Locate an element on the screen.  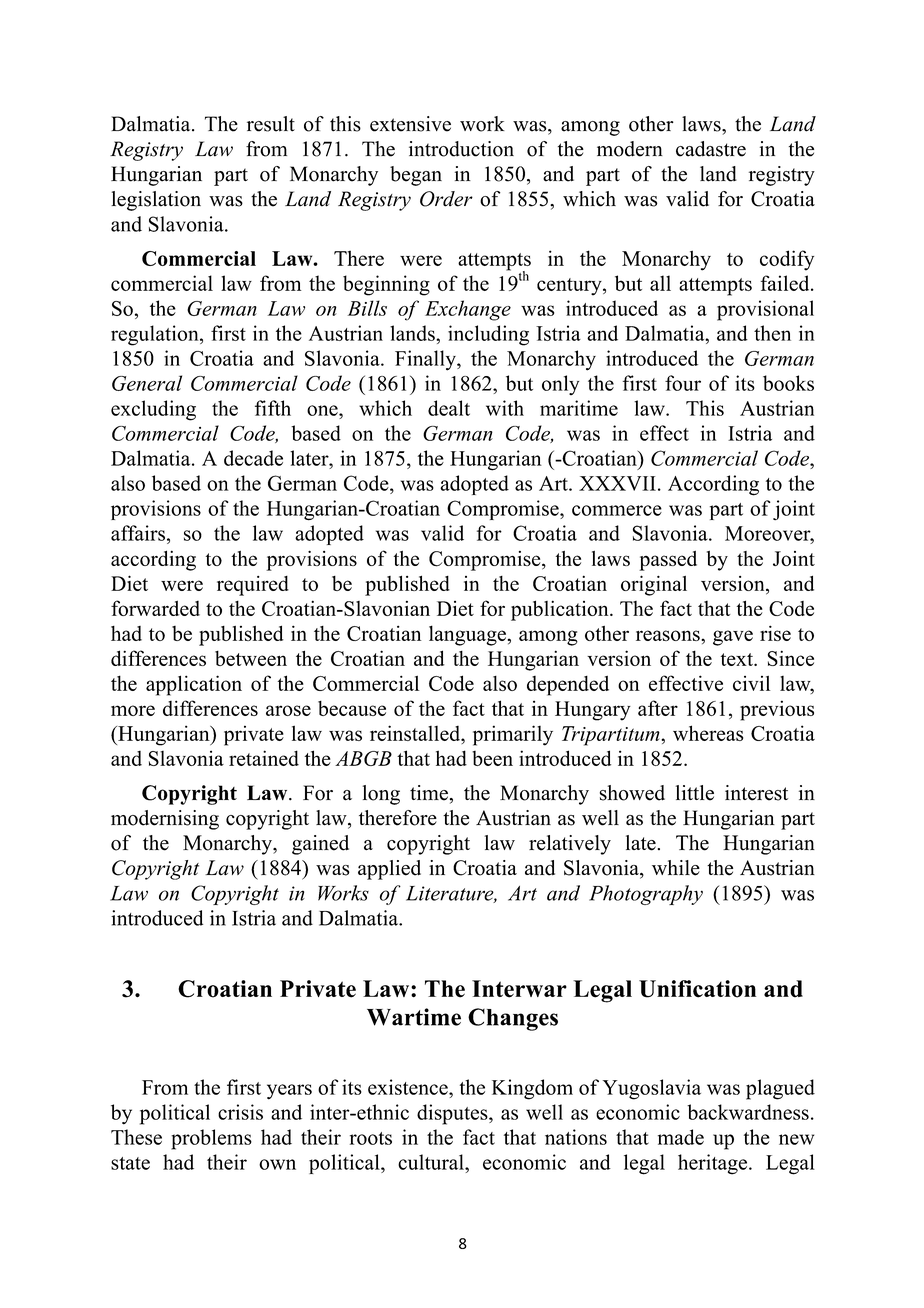
language is located at coordinates (467, 635).
